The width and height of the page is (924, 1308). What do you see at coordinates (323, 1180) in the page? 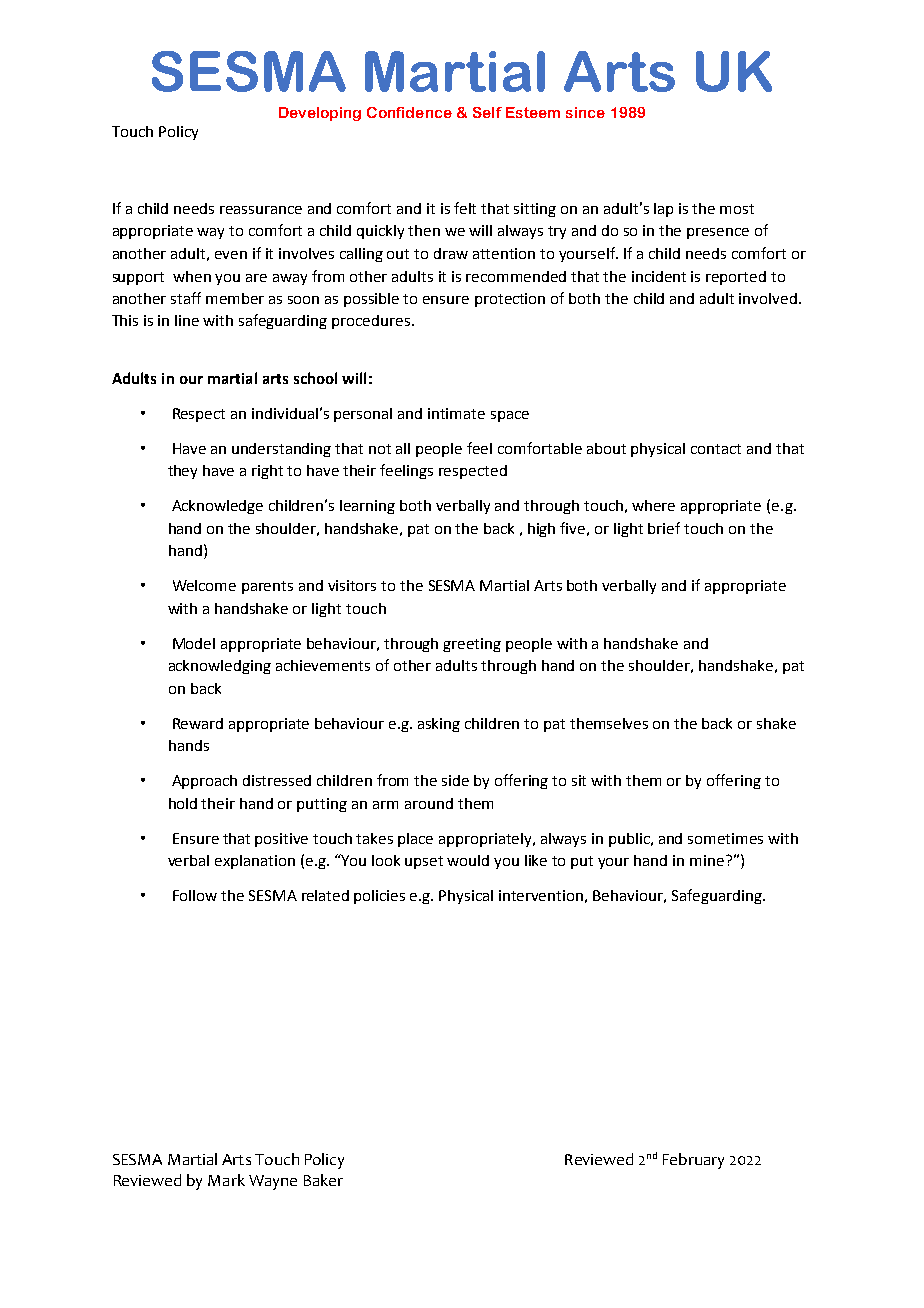
I see `Baker` at bounding box center [323, 1180].
